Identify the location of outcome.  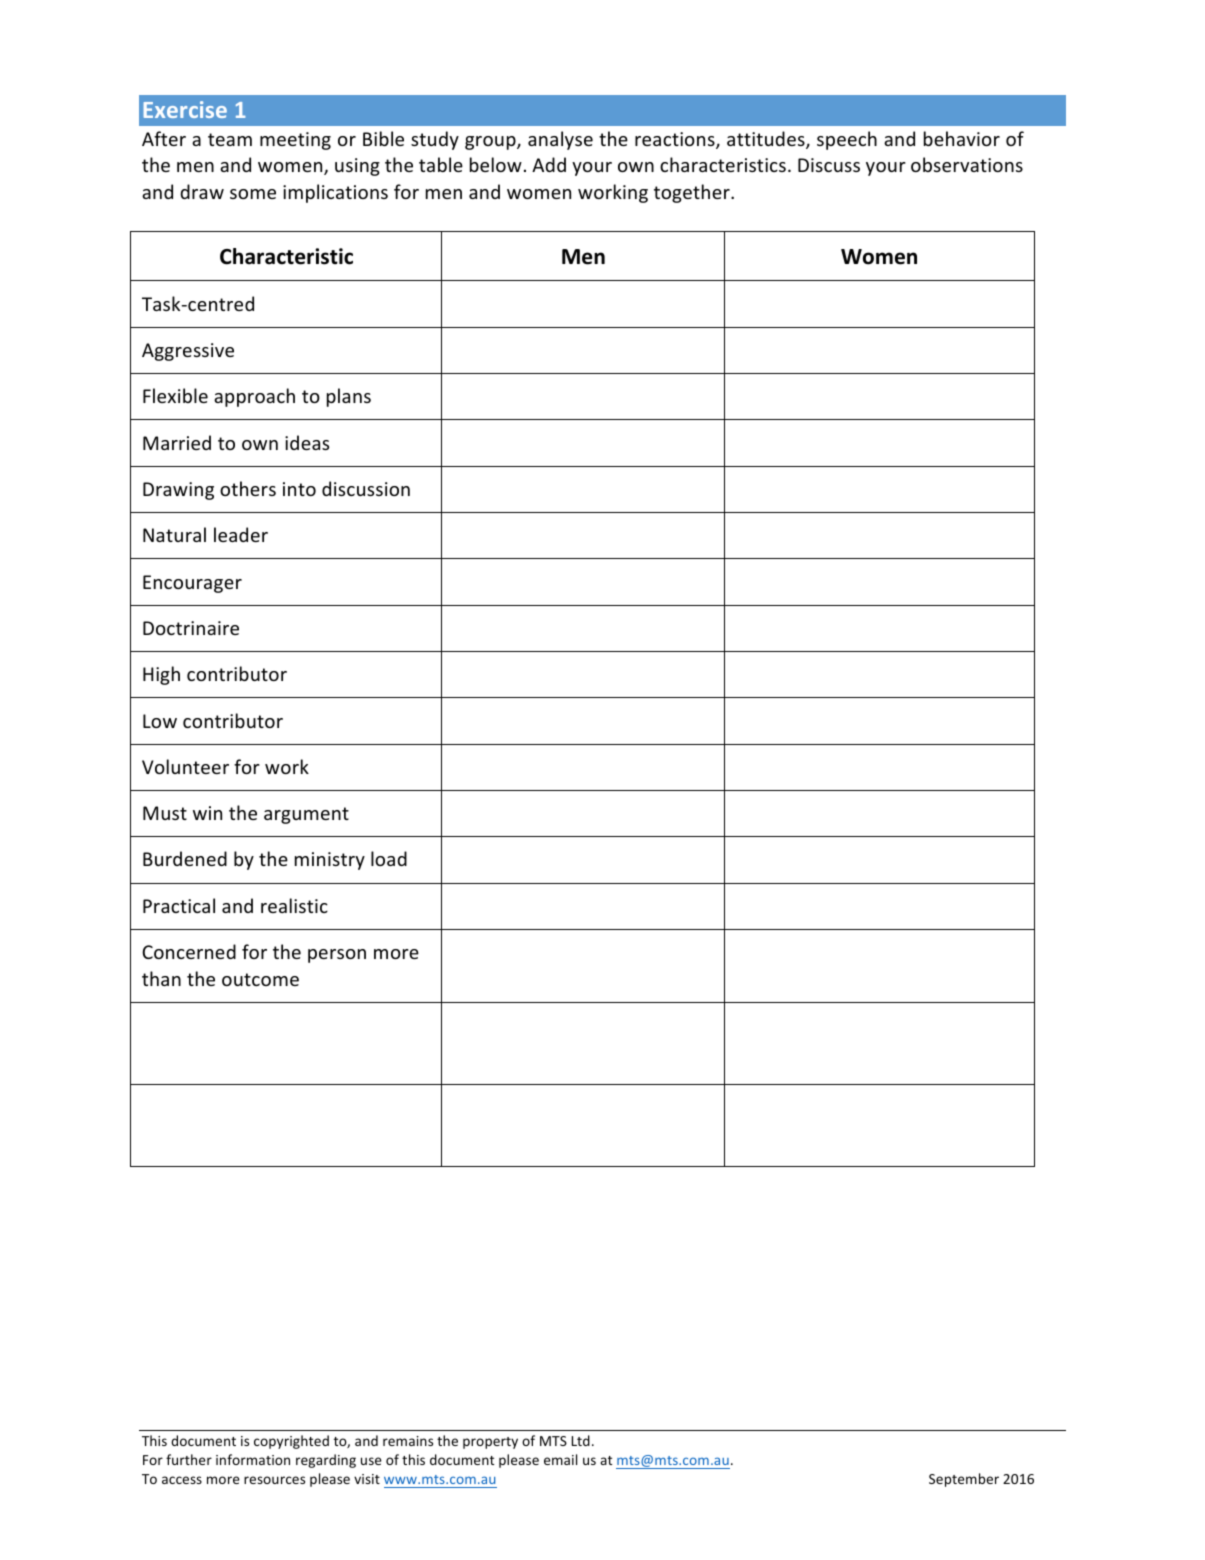
(260, 979).
